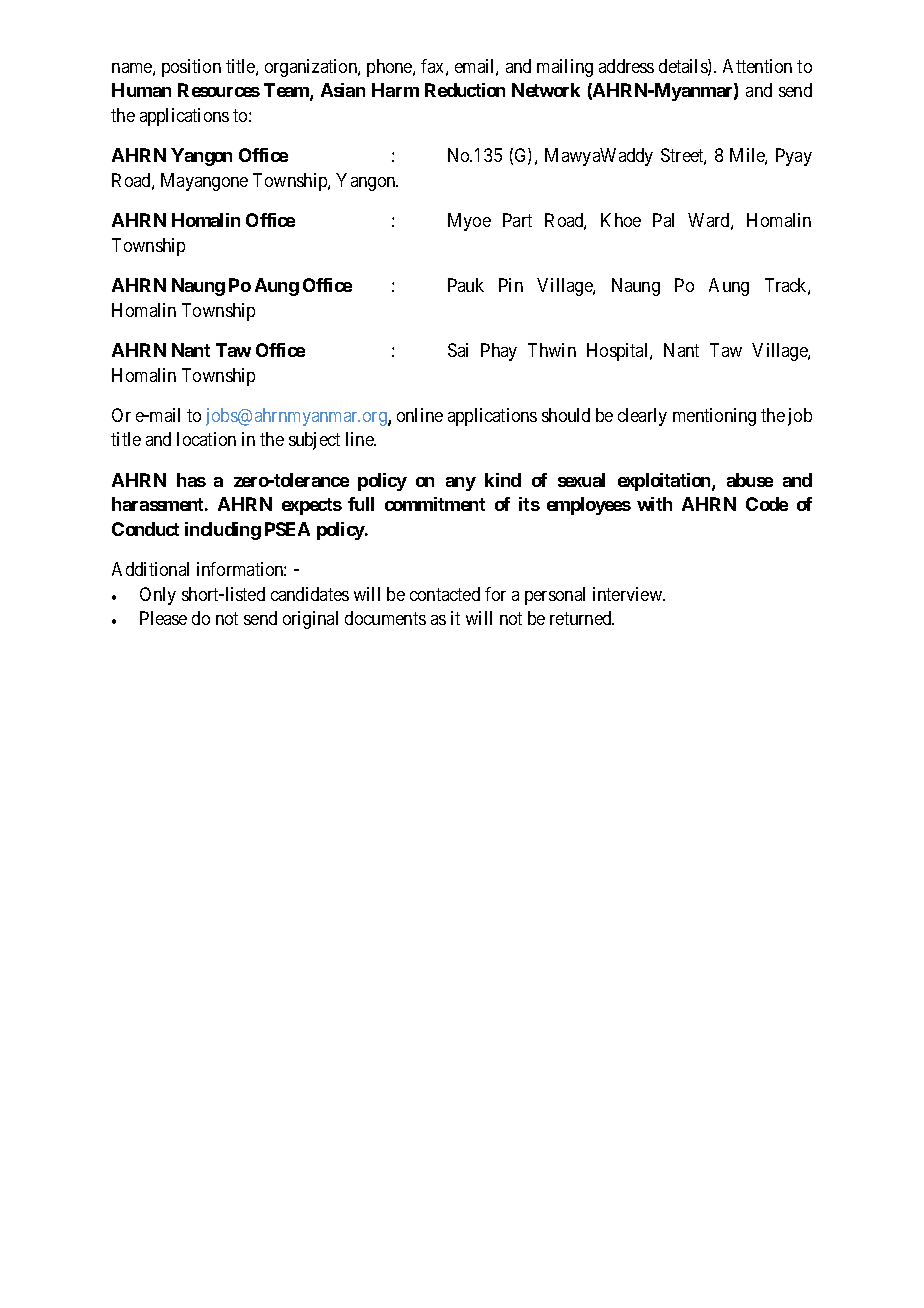 This screenshot has height=1308, width=924. Describe the element at coordinates (626, 66) in the screenshot. I see `address` at that location.
